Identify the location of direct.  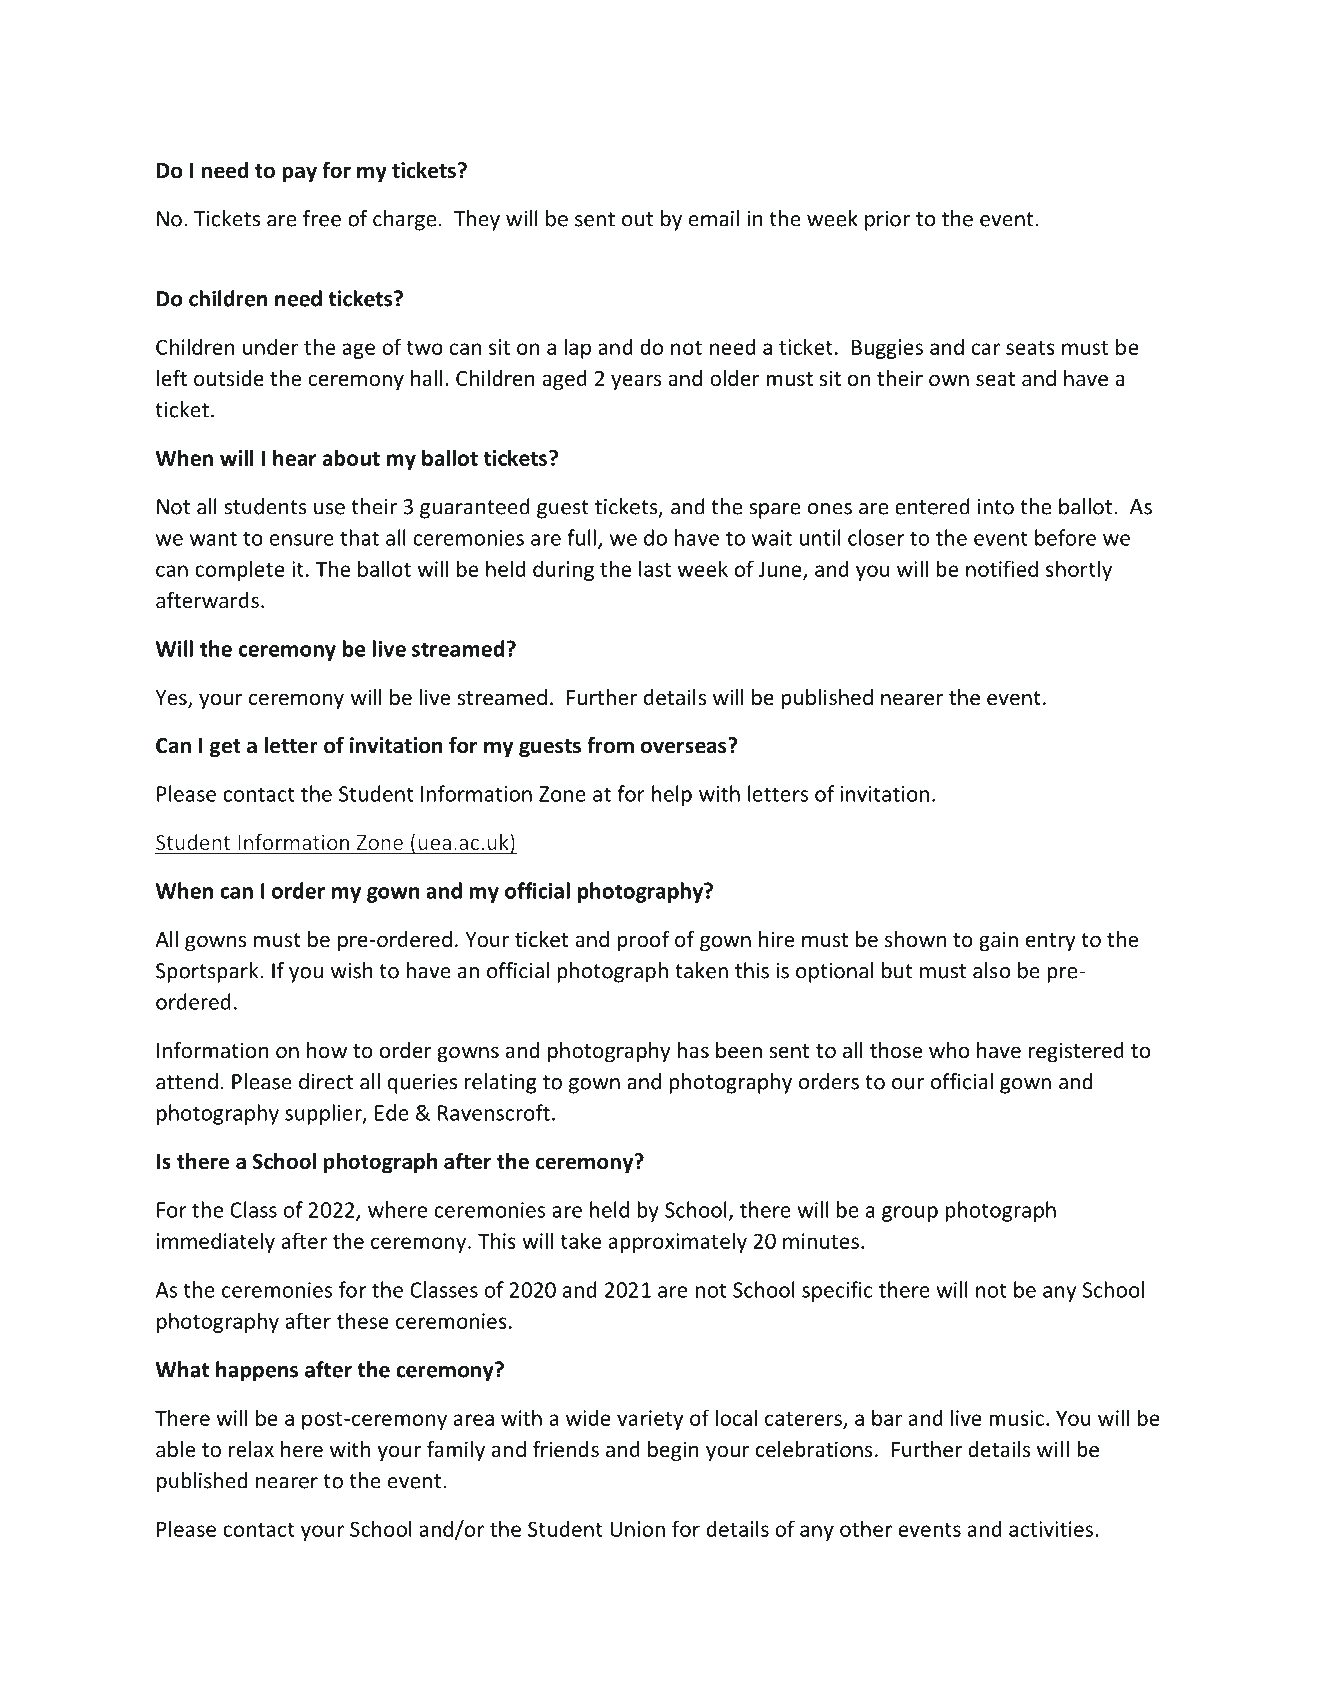
(326, 1081).
